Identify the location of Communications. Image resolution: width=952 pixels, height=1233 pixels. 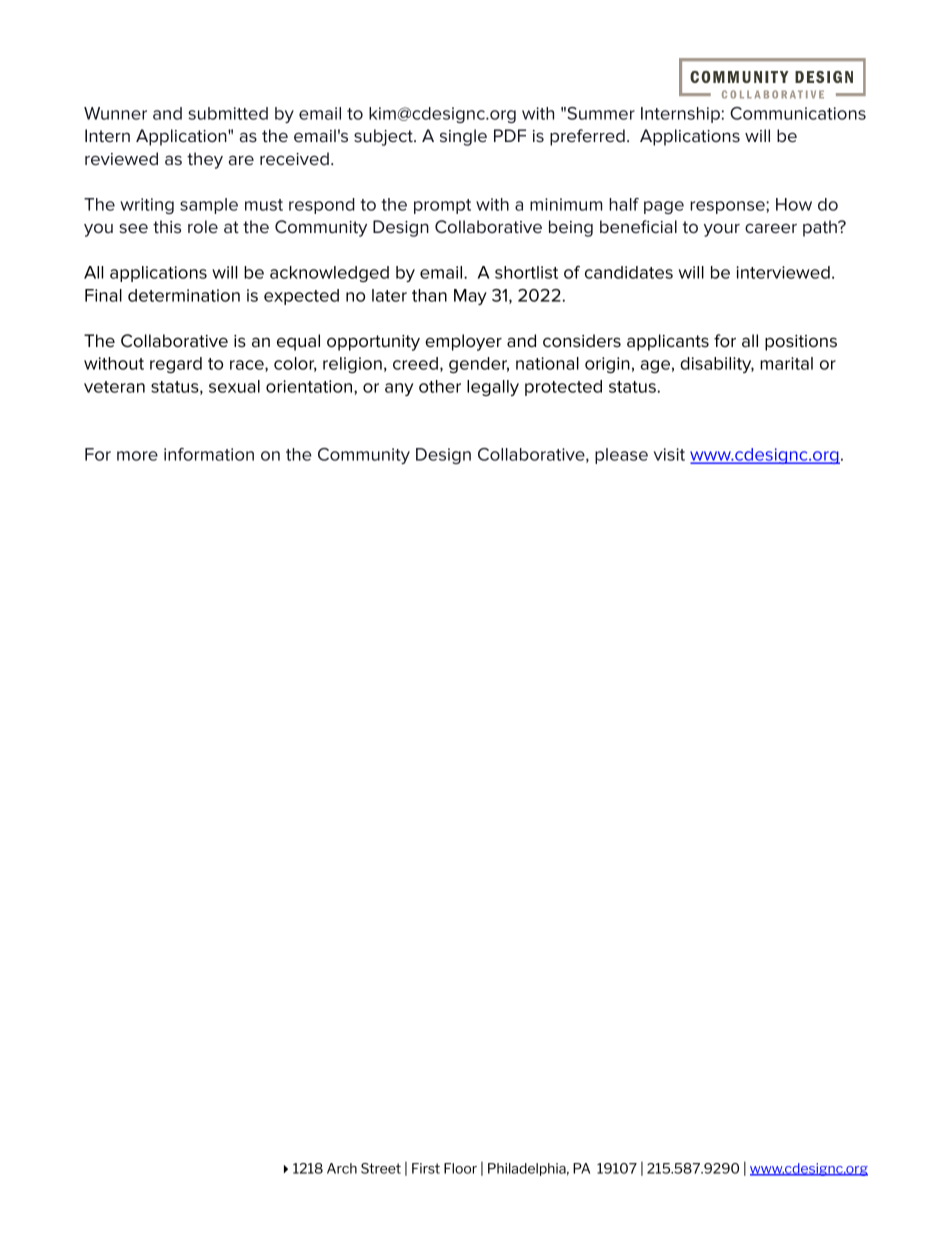
(798, 113).
